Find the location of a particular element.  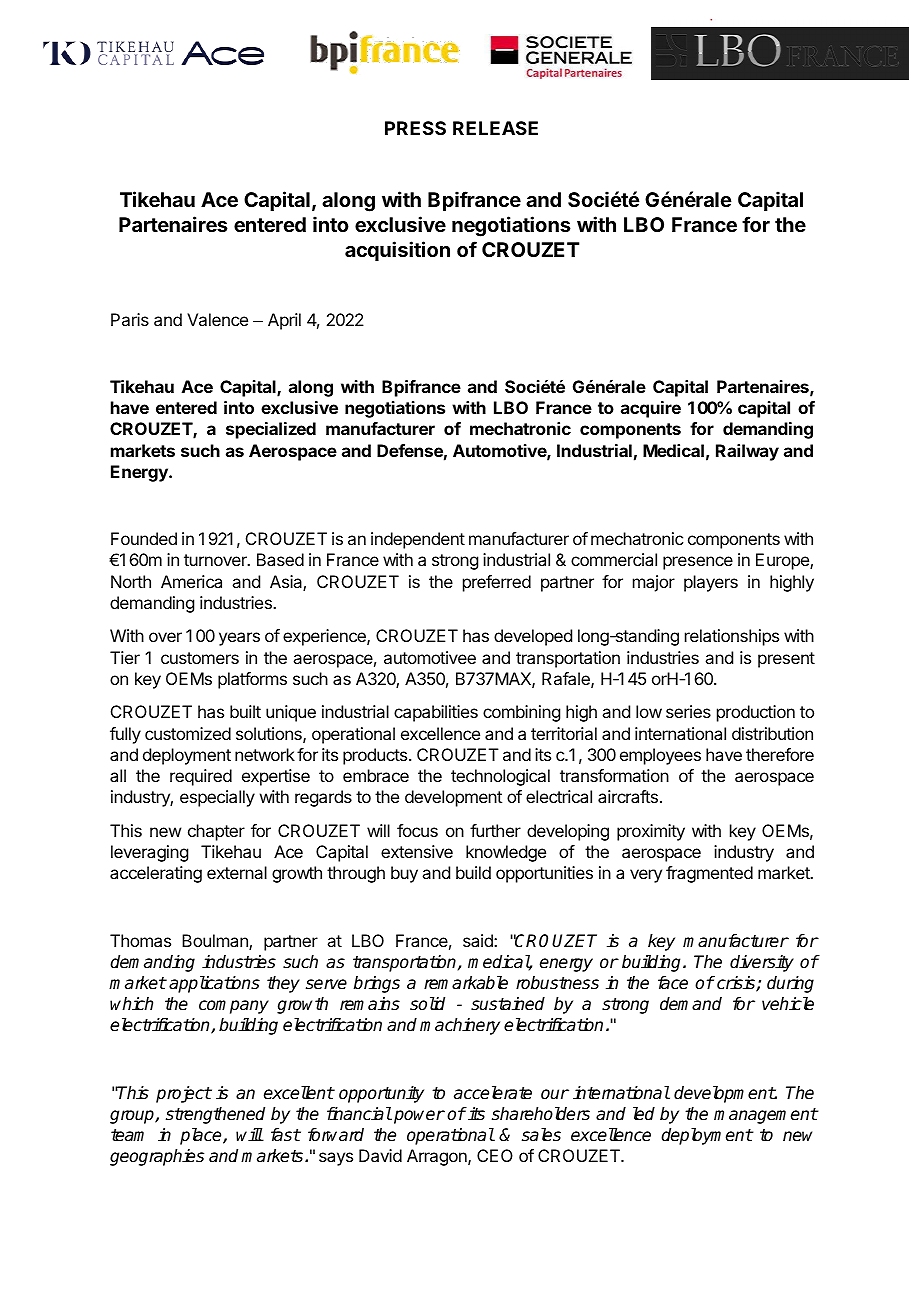

management is located at coordinates (766, 1116).
